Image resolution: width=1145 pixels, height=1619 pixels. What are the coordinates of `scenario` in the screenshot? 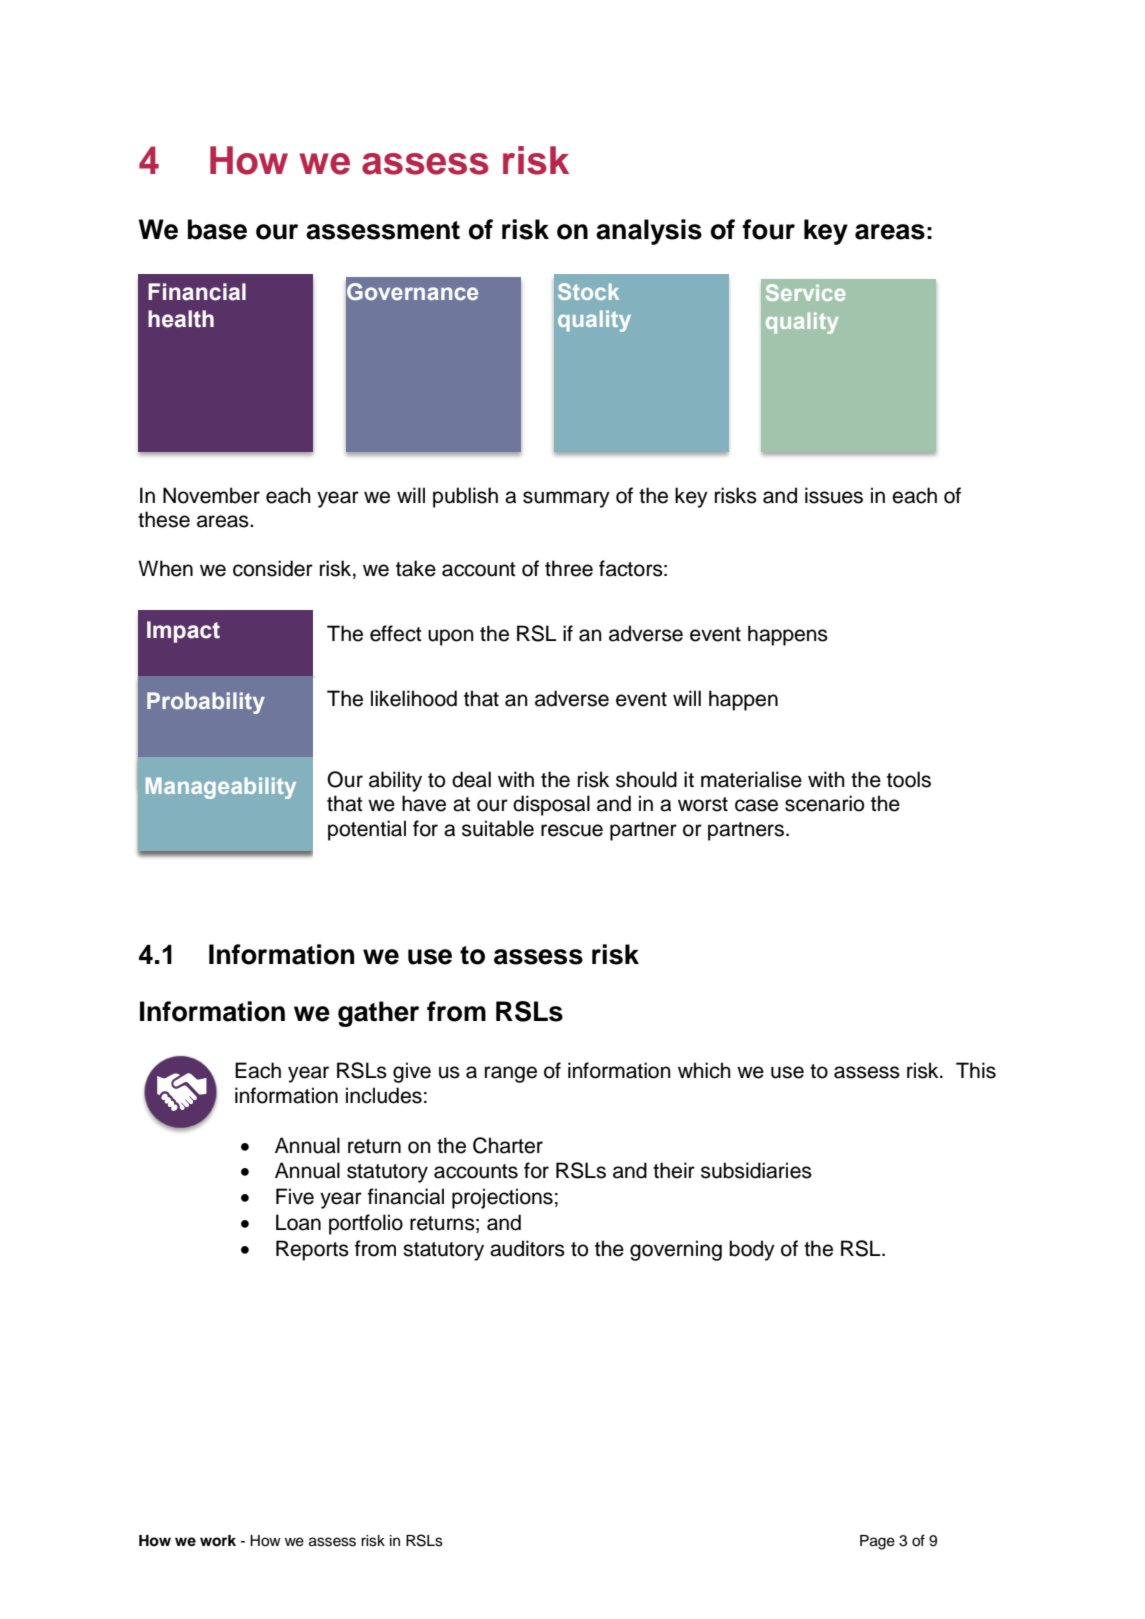 It's located at (824, 803).
